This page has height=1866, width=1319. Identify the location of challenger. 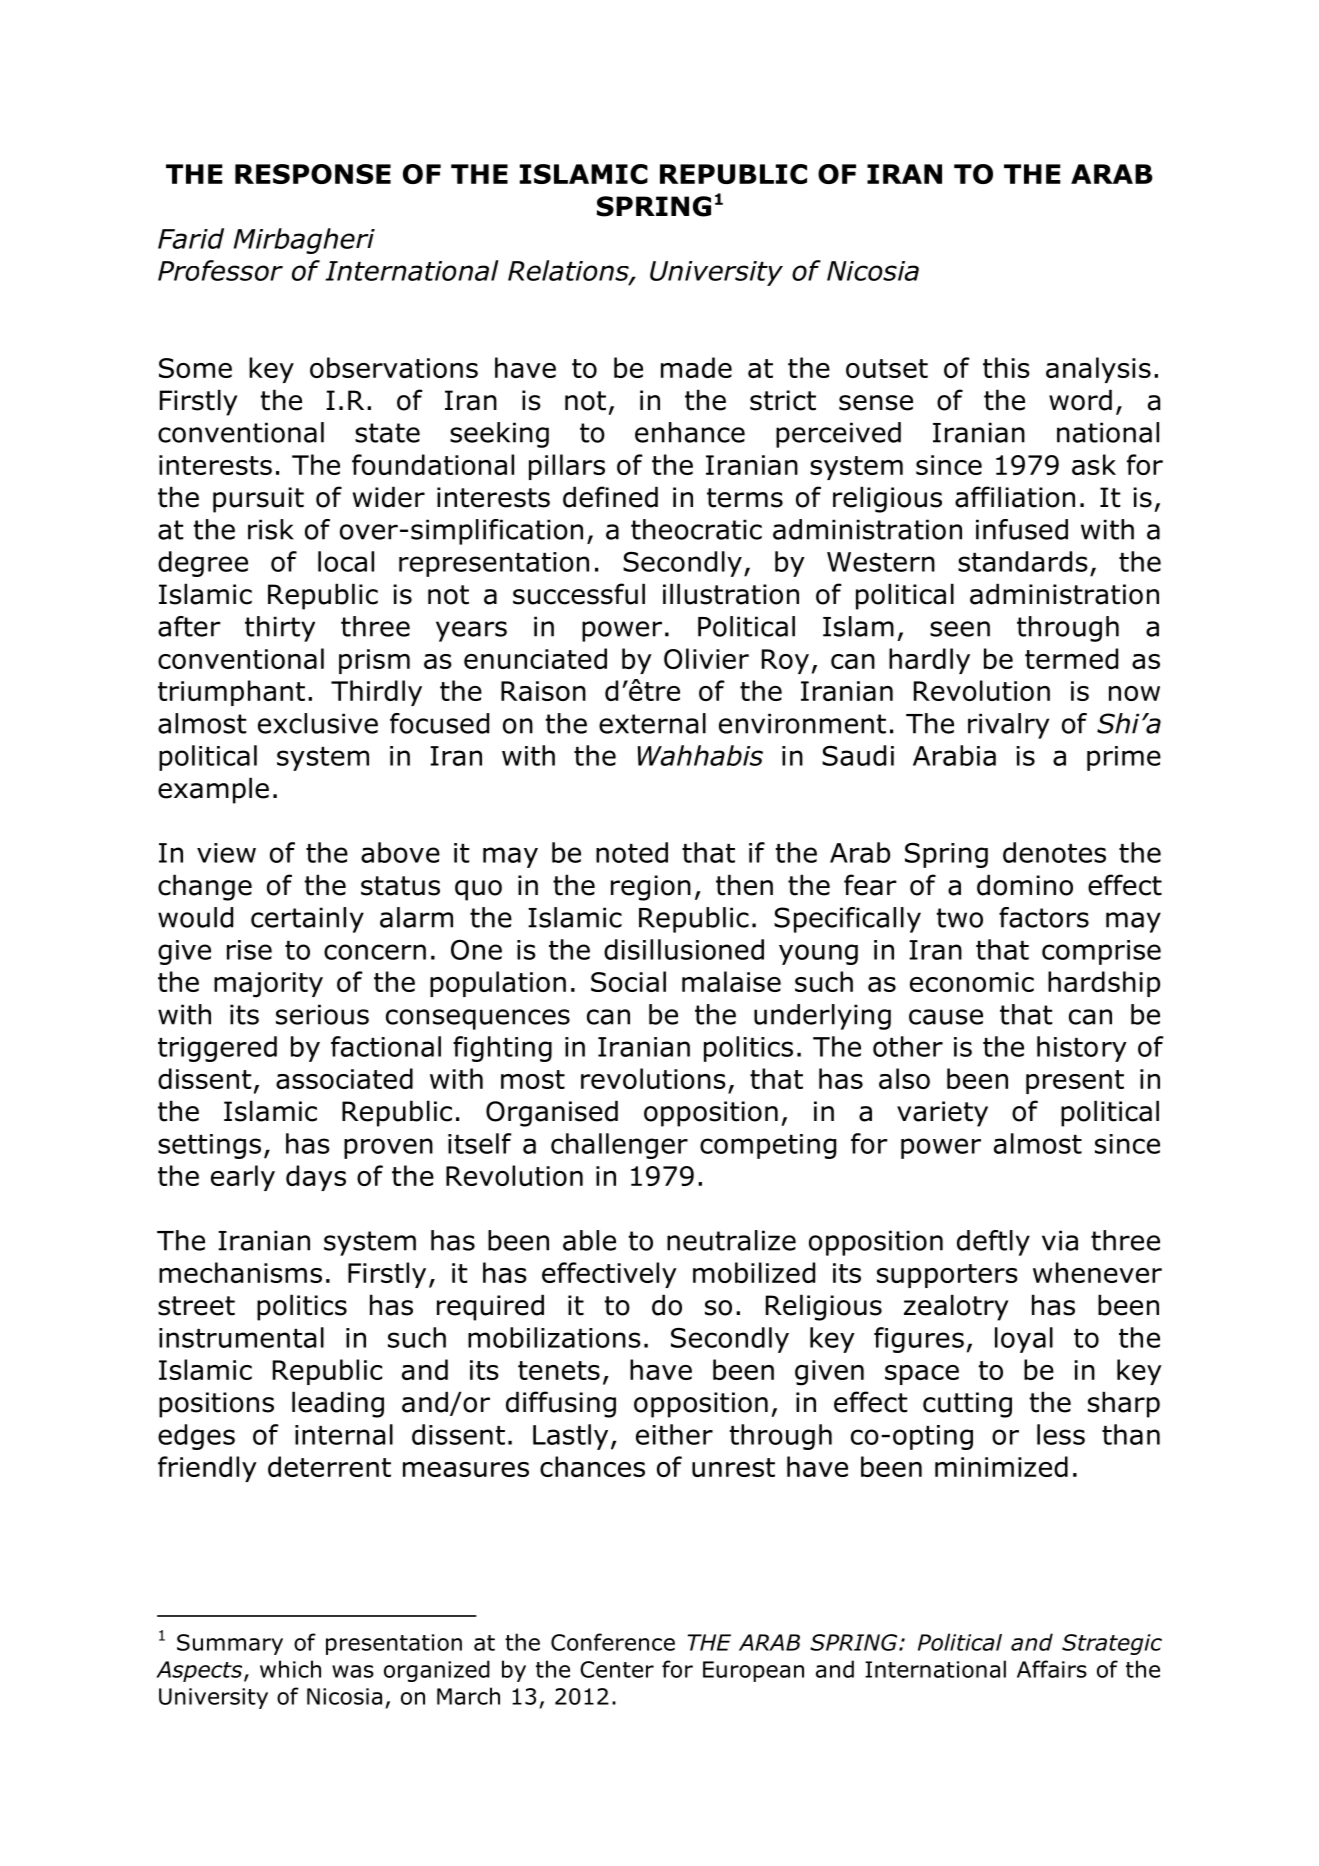
(619, 1146).
